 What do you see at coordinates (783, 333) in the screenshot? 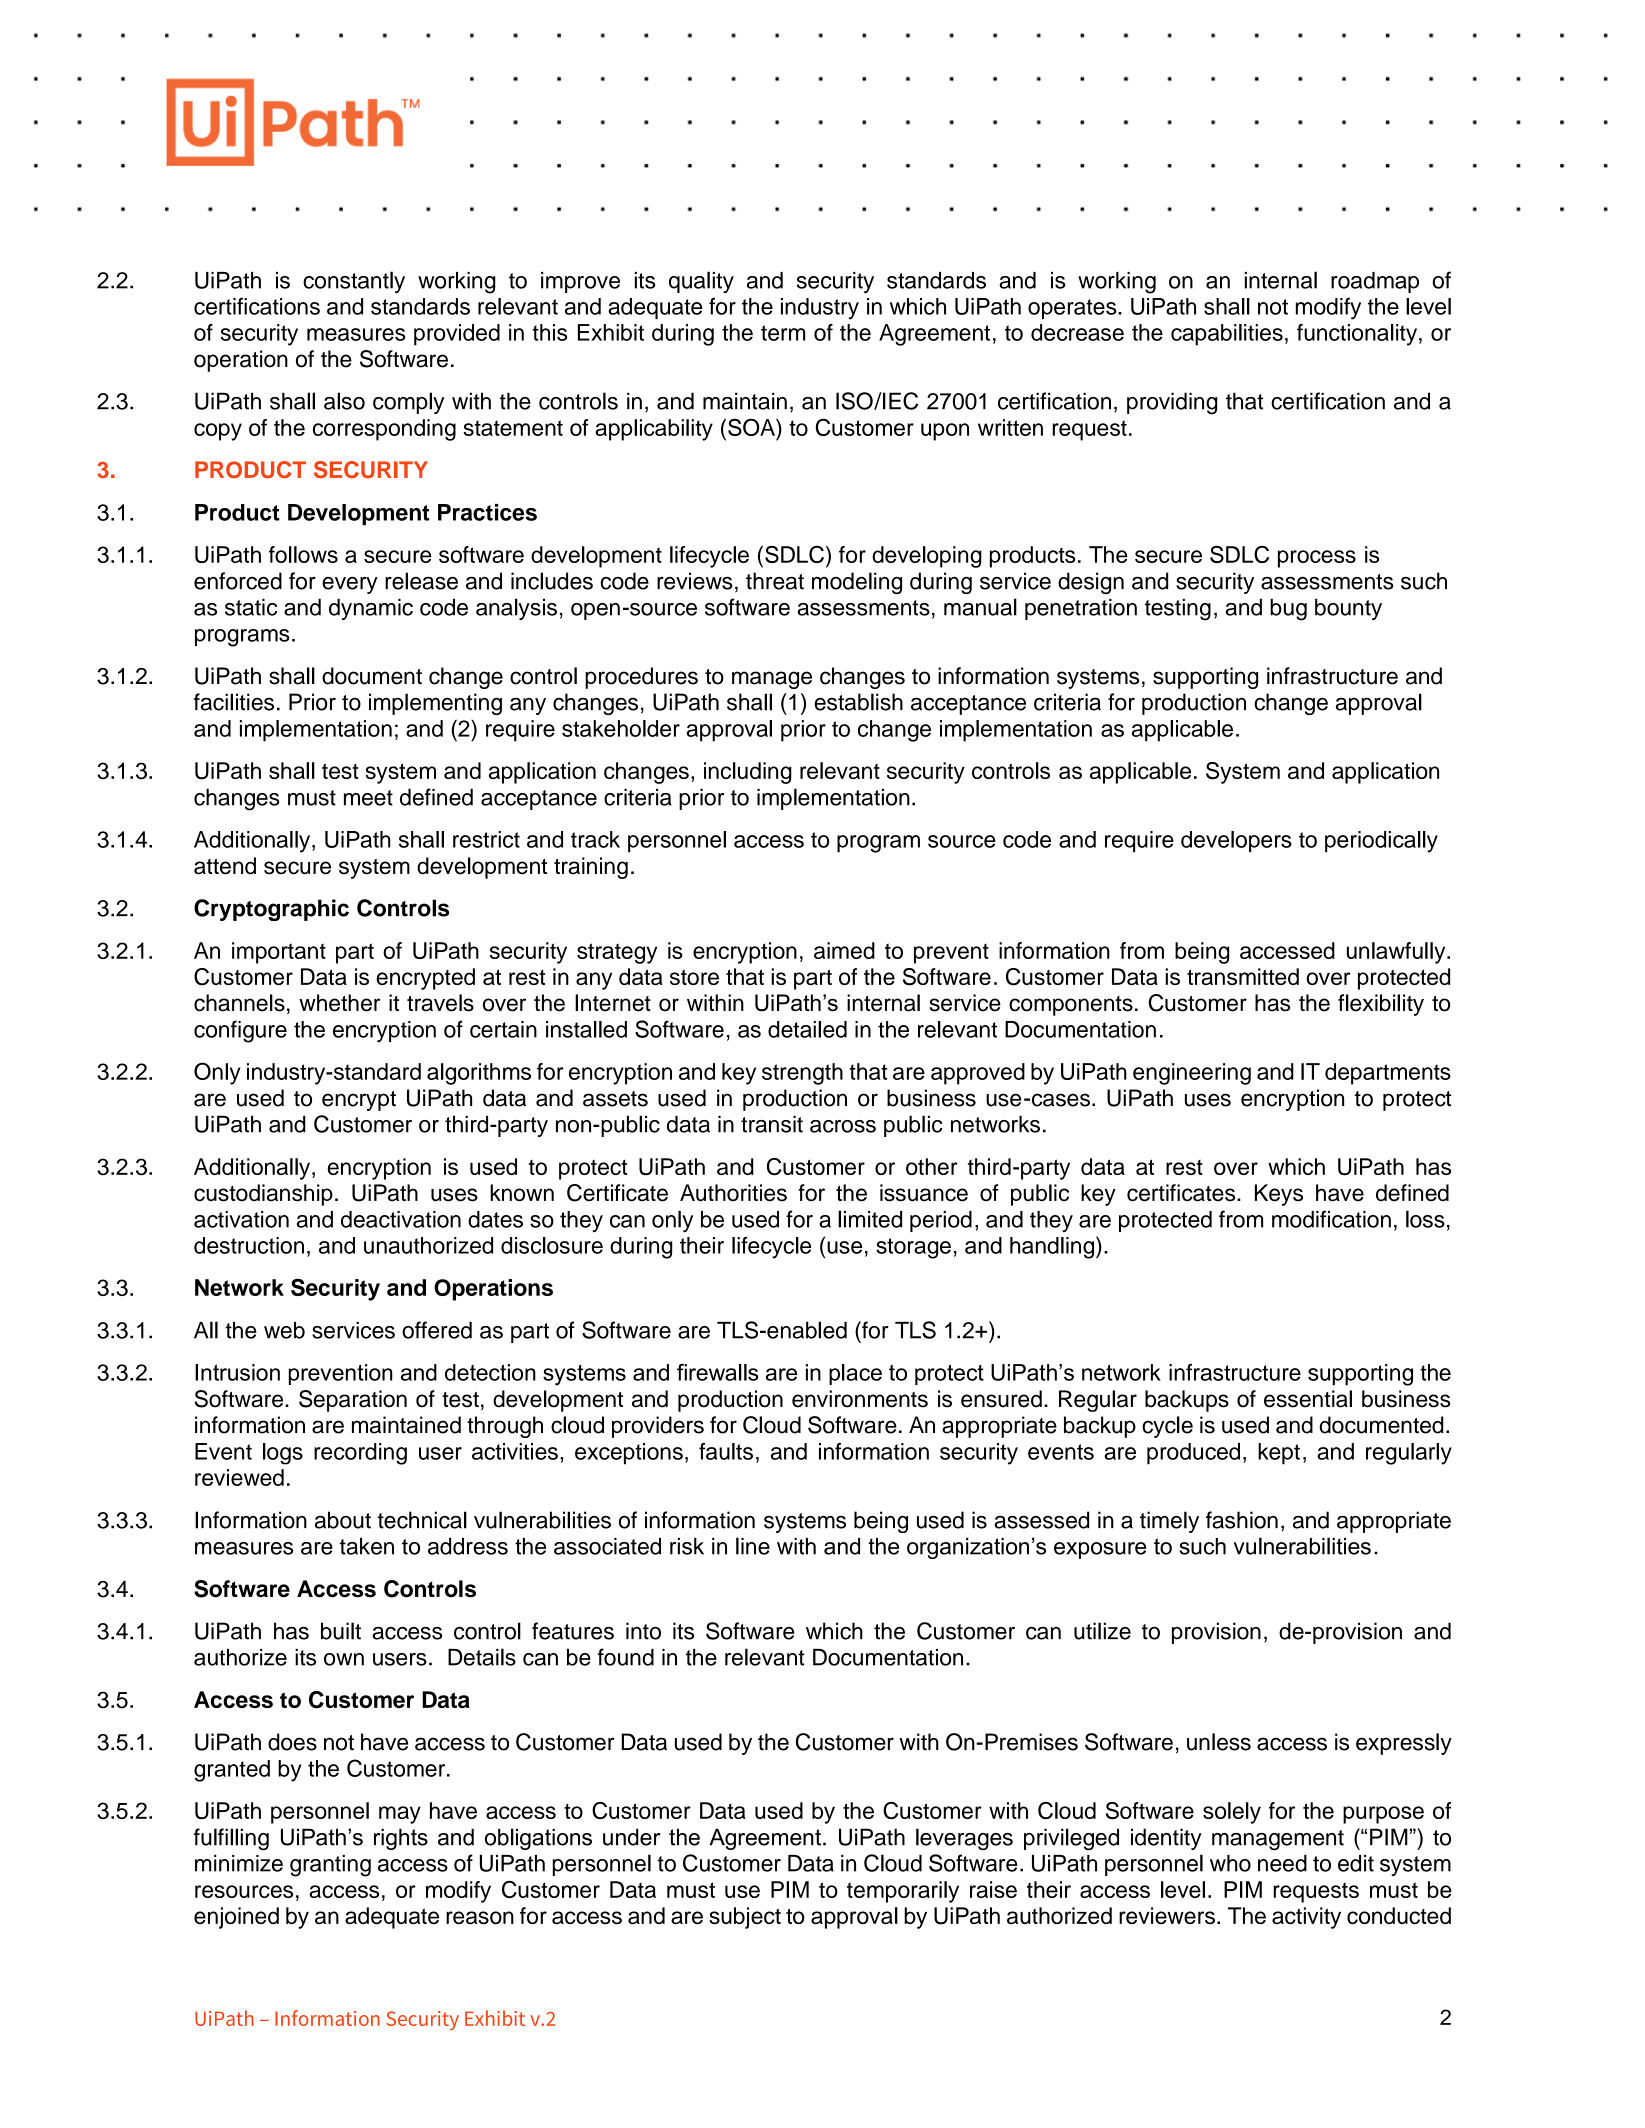
I see `term` at bounding box center [783, 333].
